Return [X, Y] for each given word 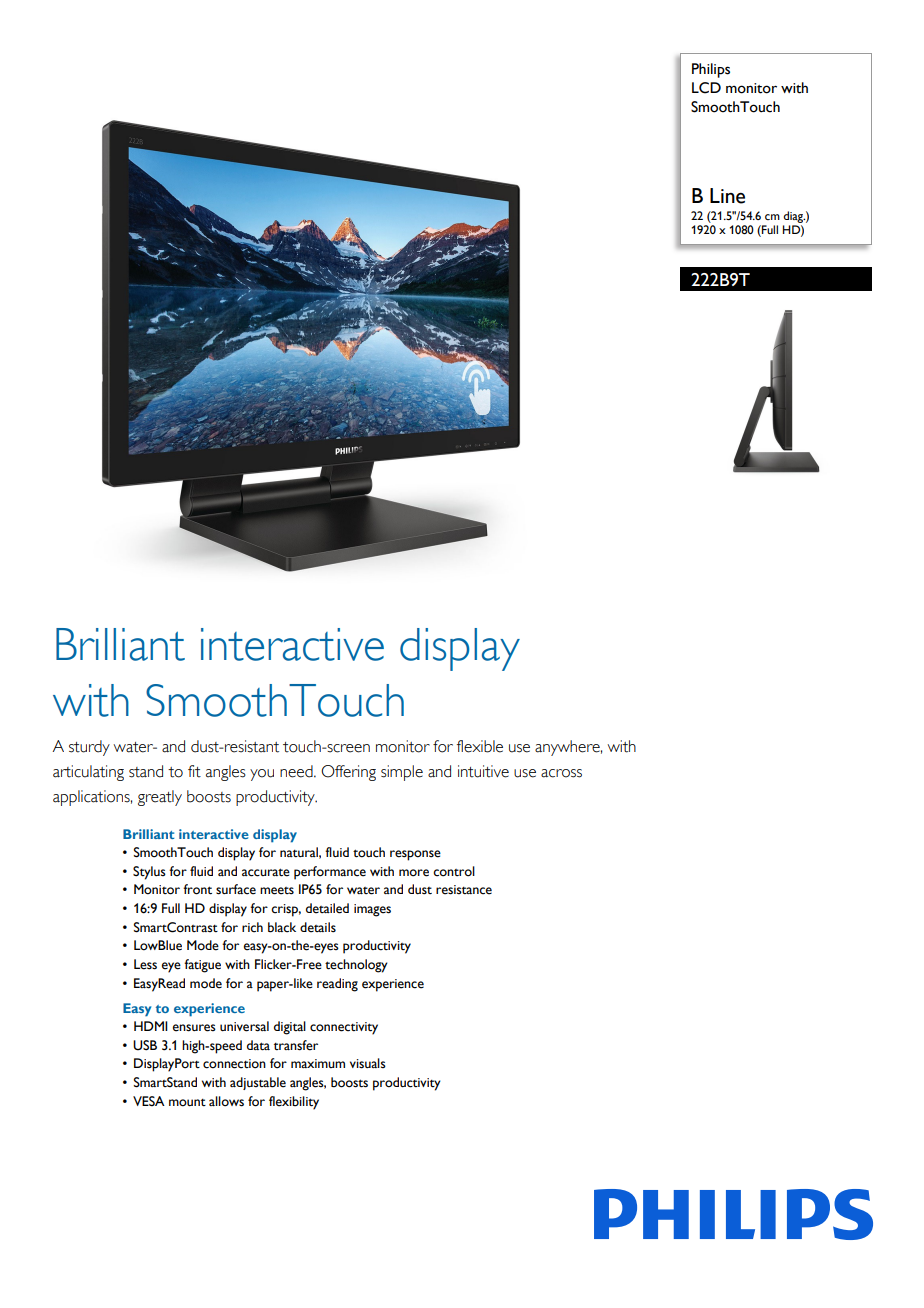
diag [794, 217]
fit [194, 771]
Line [727, 196]
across [561, 773]
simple [402, 773]
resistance [464, 890]
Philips [711, 70]
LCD [706, 88]
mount [187, 1103]
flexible [480, 746]
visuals [368, 1063]
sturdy [89, 748]
